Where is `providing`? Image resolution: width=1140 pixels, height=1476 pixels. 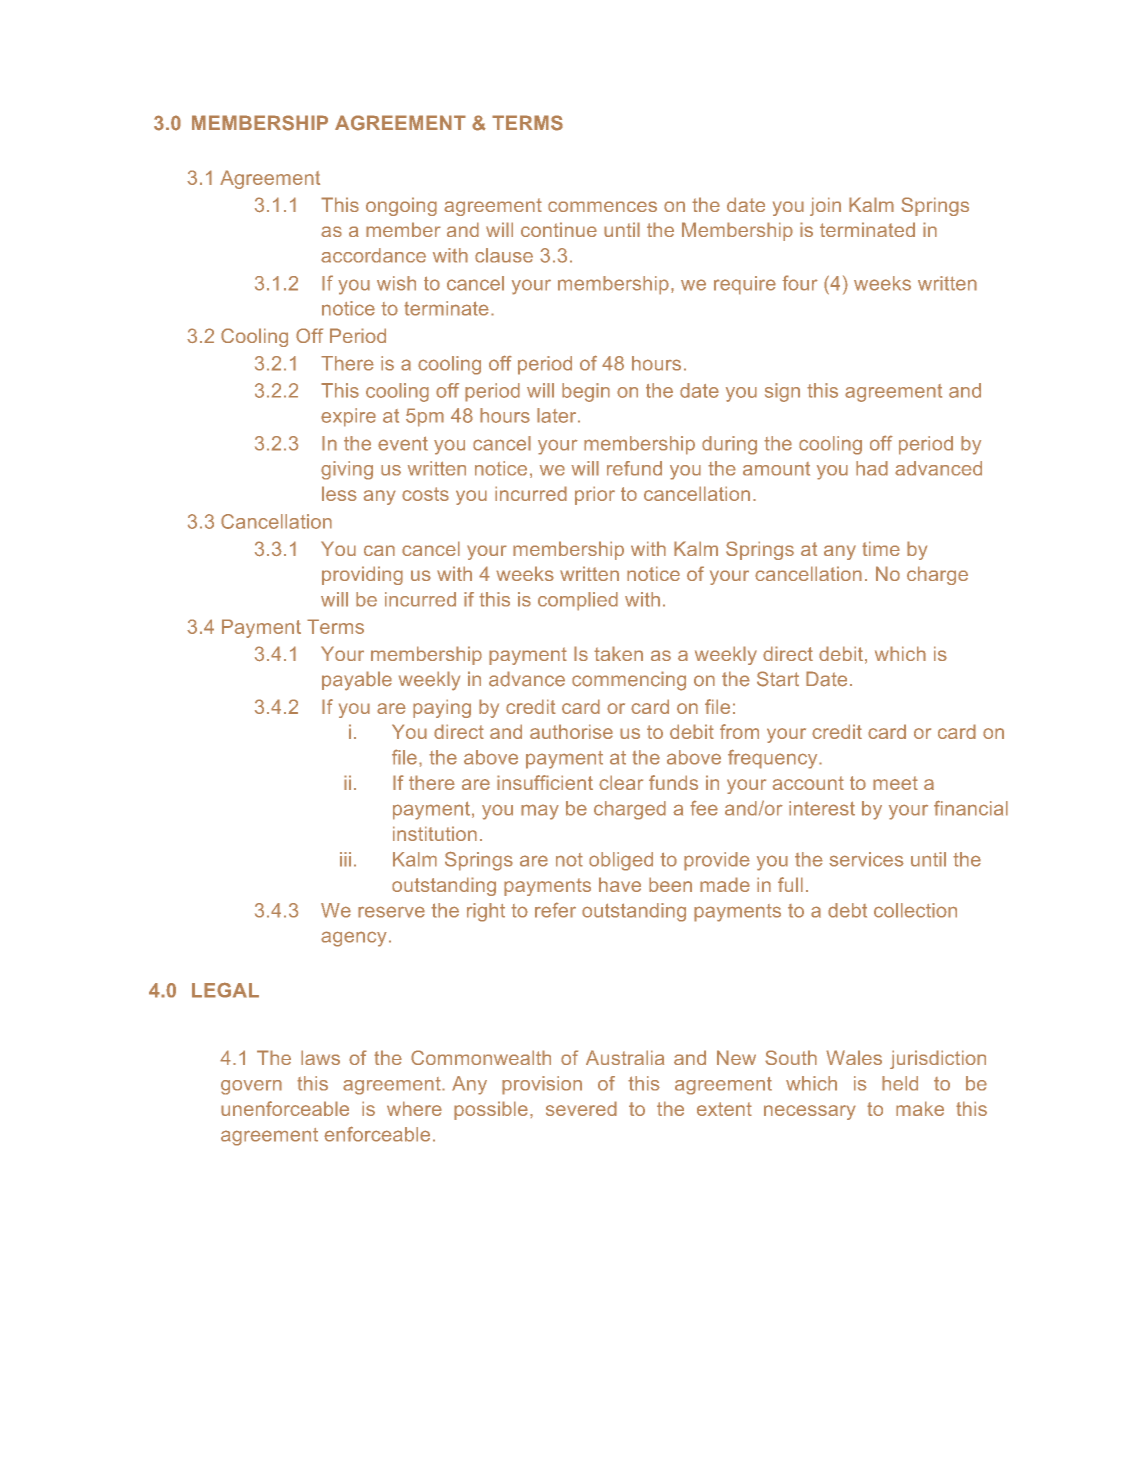 providing is located at coordinates (362, 575).
